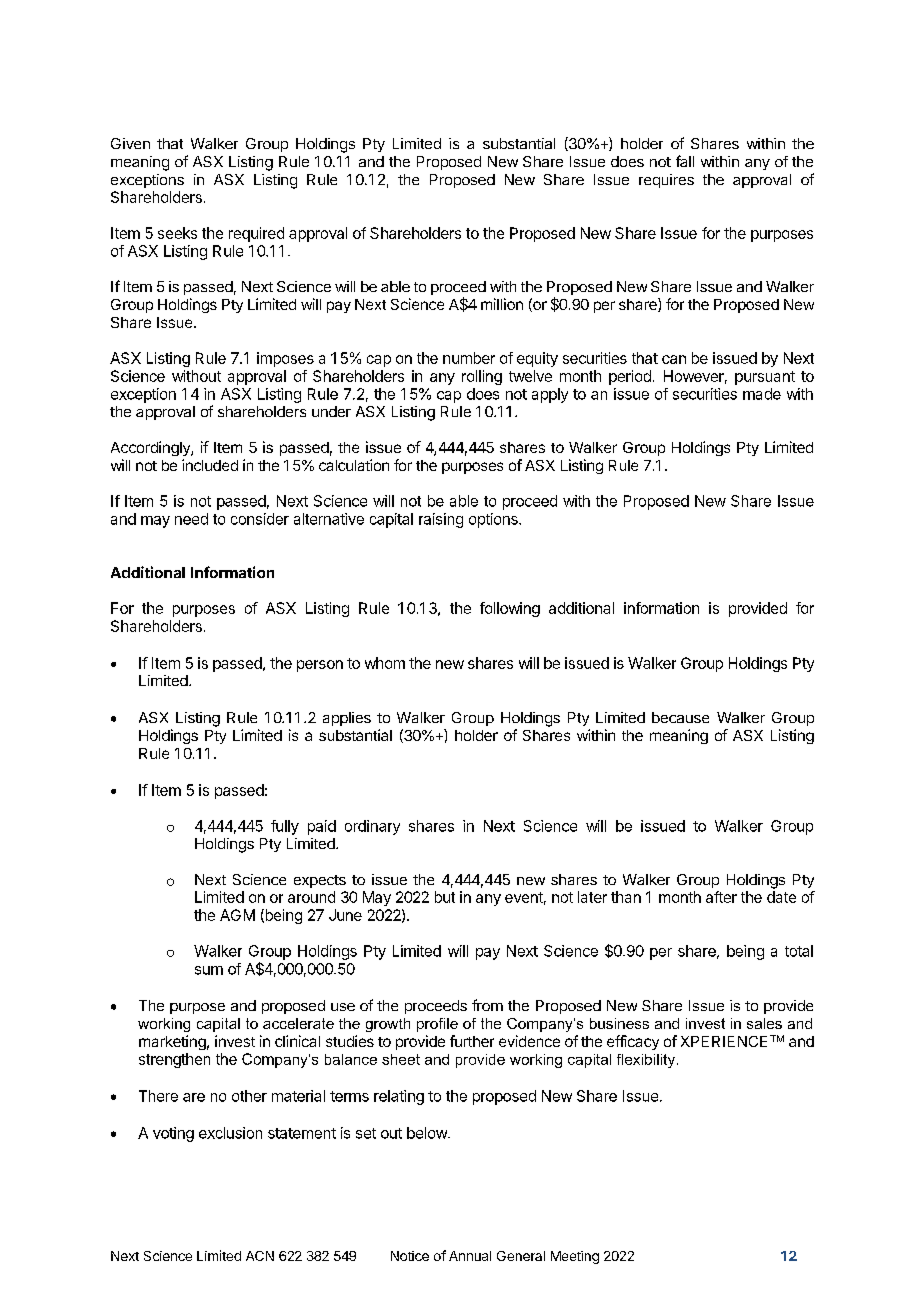  What do you see at coordinates (320, 666) in the screenshot?
I see `person` at bounding box center [320, 666].
